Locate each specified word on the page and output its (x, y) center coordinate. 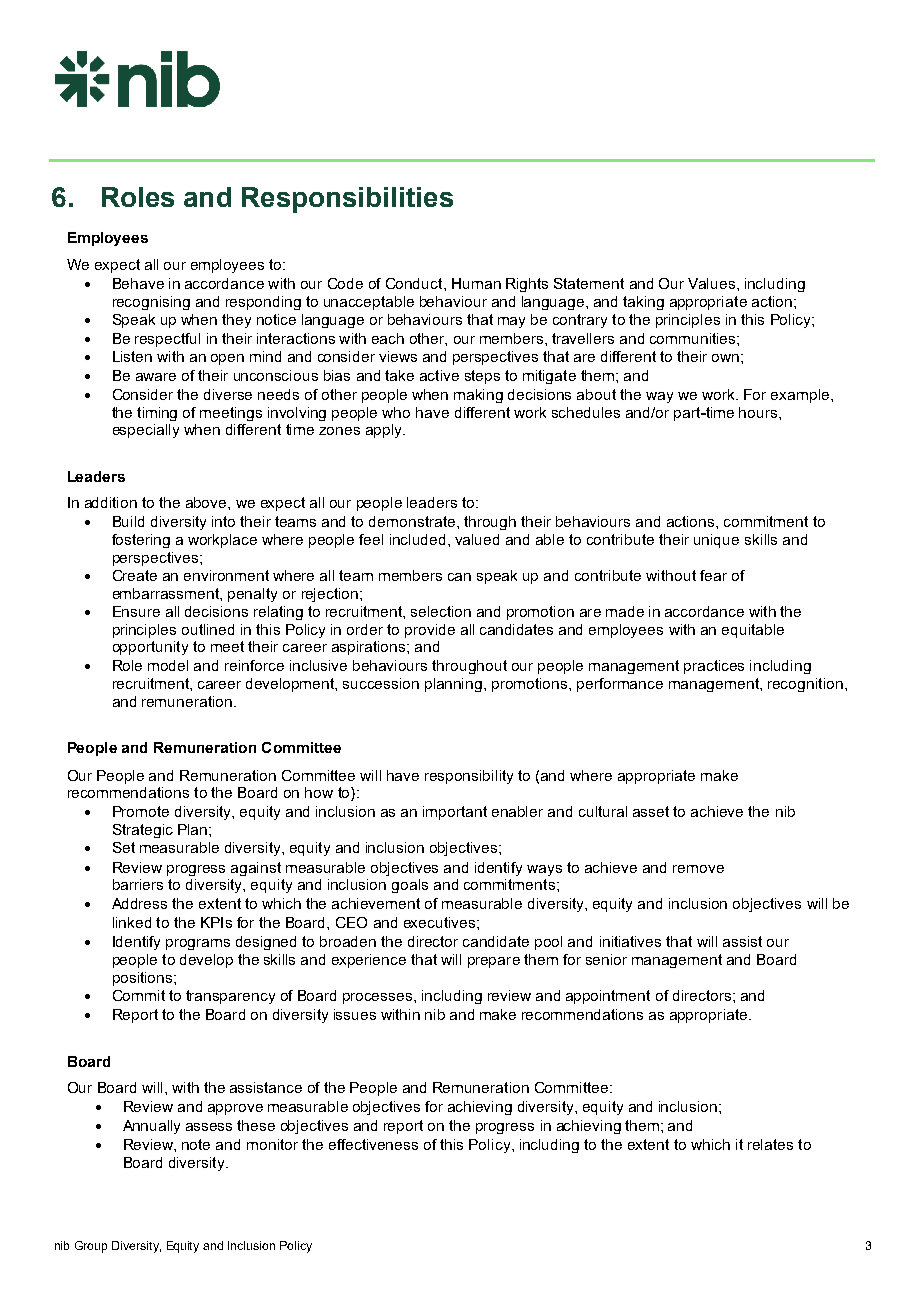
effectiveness (373, 1144)
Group (91, 1247)
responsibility (469, 777)
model (168, 665)
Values (713, 283)
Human (476, 283)
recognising (151, 303)
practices (714, 667)
